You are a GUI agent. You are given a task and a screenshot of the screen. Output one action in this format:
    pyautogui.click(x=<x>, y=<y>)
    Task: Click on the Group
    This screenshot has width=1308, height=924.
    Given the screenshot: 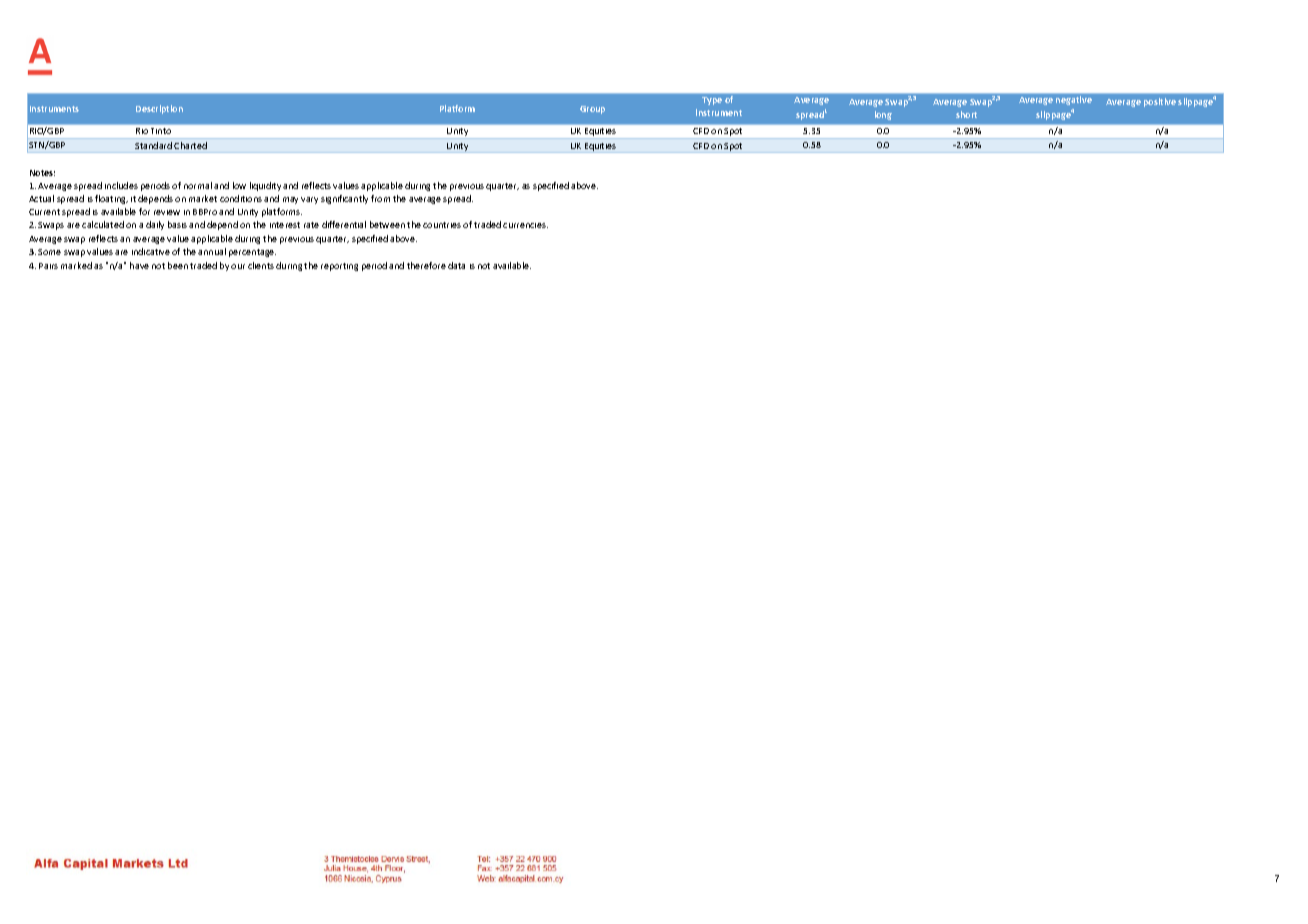 What is the action you would take?
    pyautogui.click(x=592, y=110)
